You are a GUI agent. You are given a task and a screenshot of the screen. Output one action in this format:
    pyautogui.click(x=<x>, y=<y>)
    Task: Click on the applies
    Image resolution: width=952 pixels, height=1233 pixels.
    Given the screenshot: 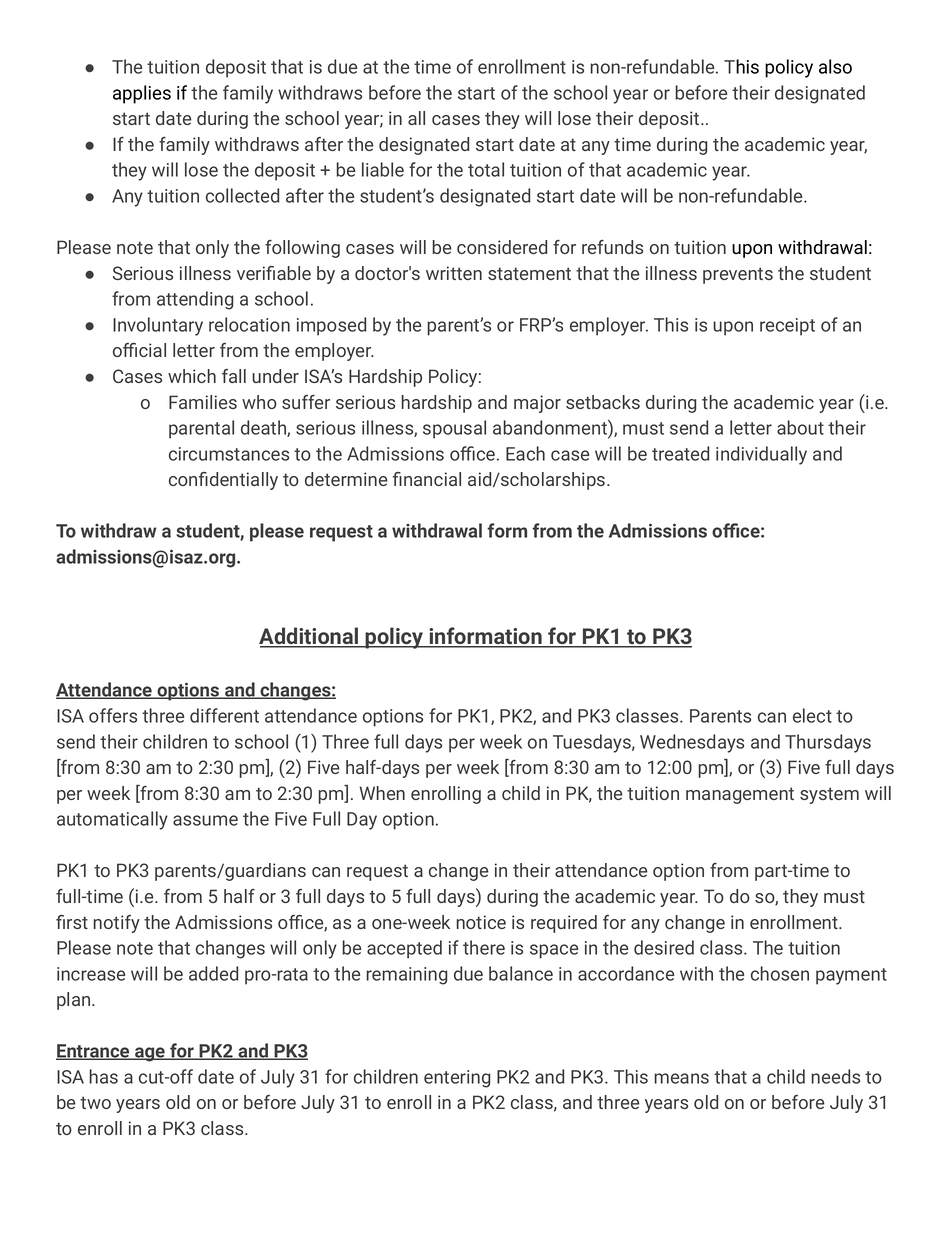 What is the action you would take?
    pyautogui.click(x=142, y=94)
